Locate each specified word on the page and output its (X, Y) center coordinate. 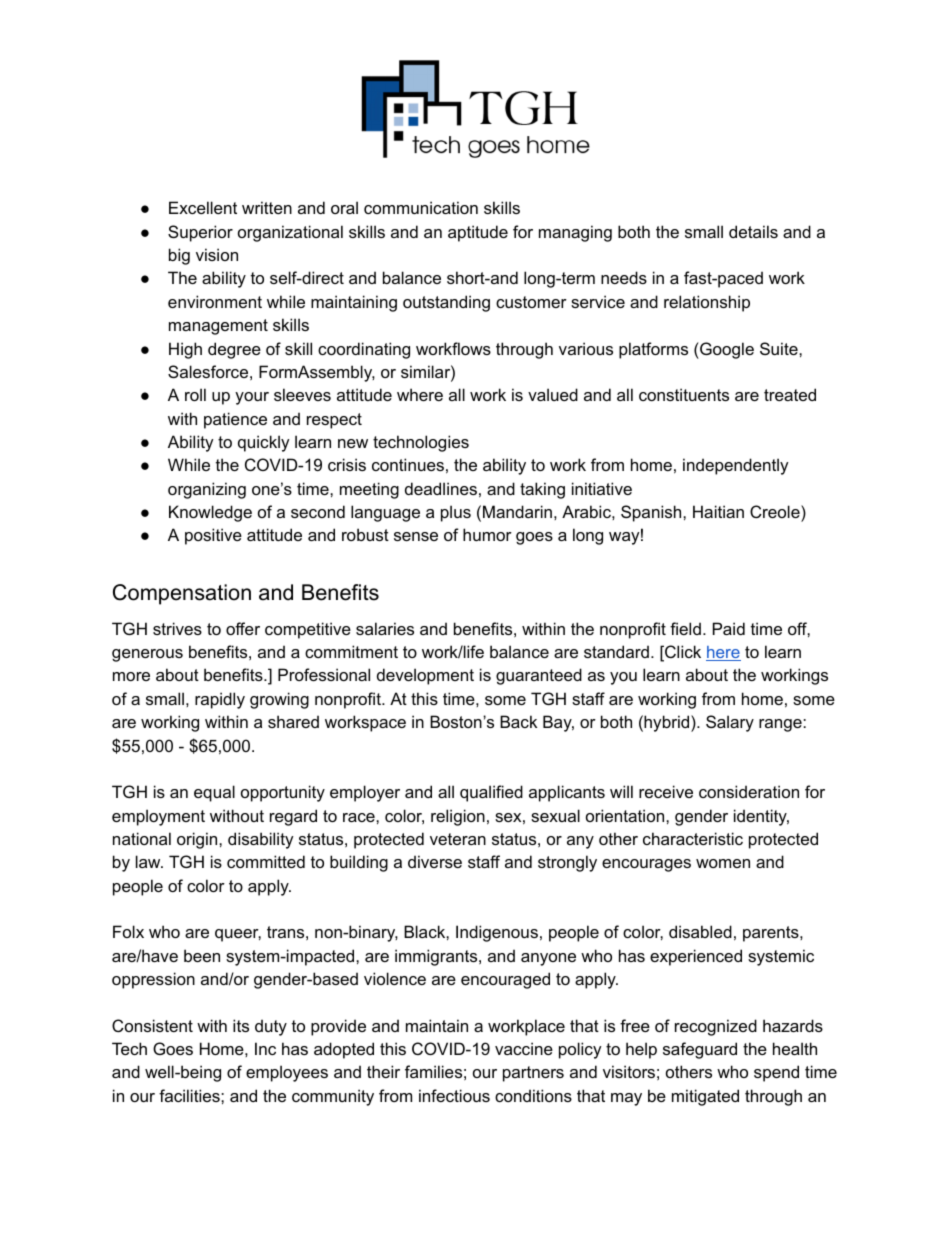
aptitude (478, 233)
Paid (729, 628)
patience (235, 420)
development (425, 676)
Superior (200, 233)
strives (177, 628)
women (723, 863)
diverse (435, 861)
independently (736, 466)
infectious (454, 1095)
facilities (190, 1095)
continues (408, 464)
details (753, 231)
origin (198, 840)
